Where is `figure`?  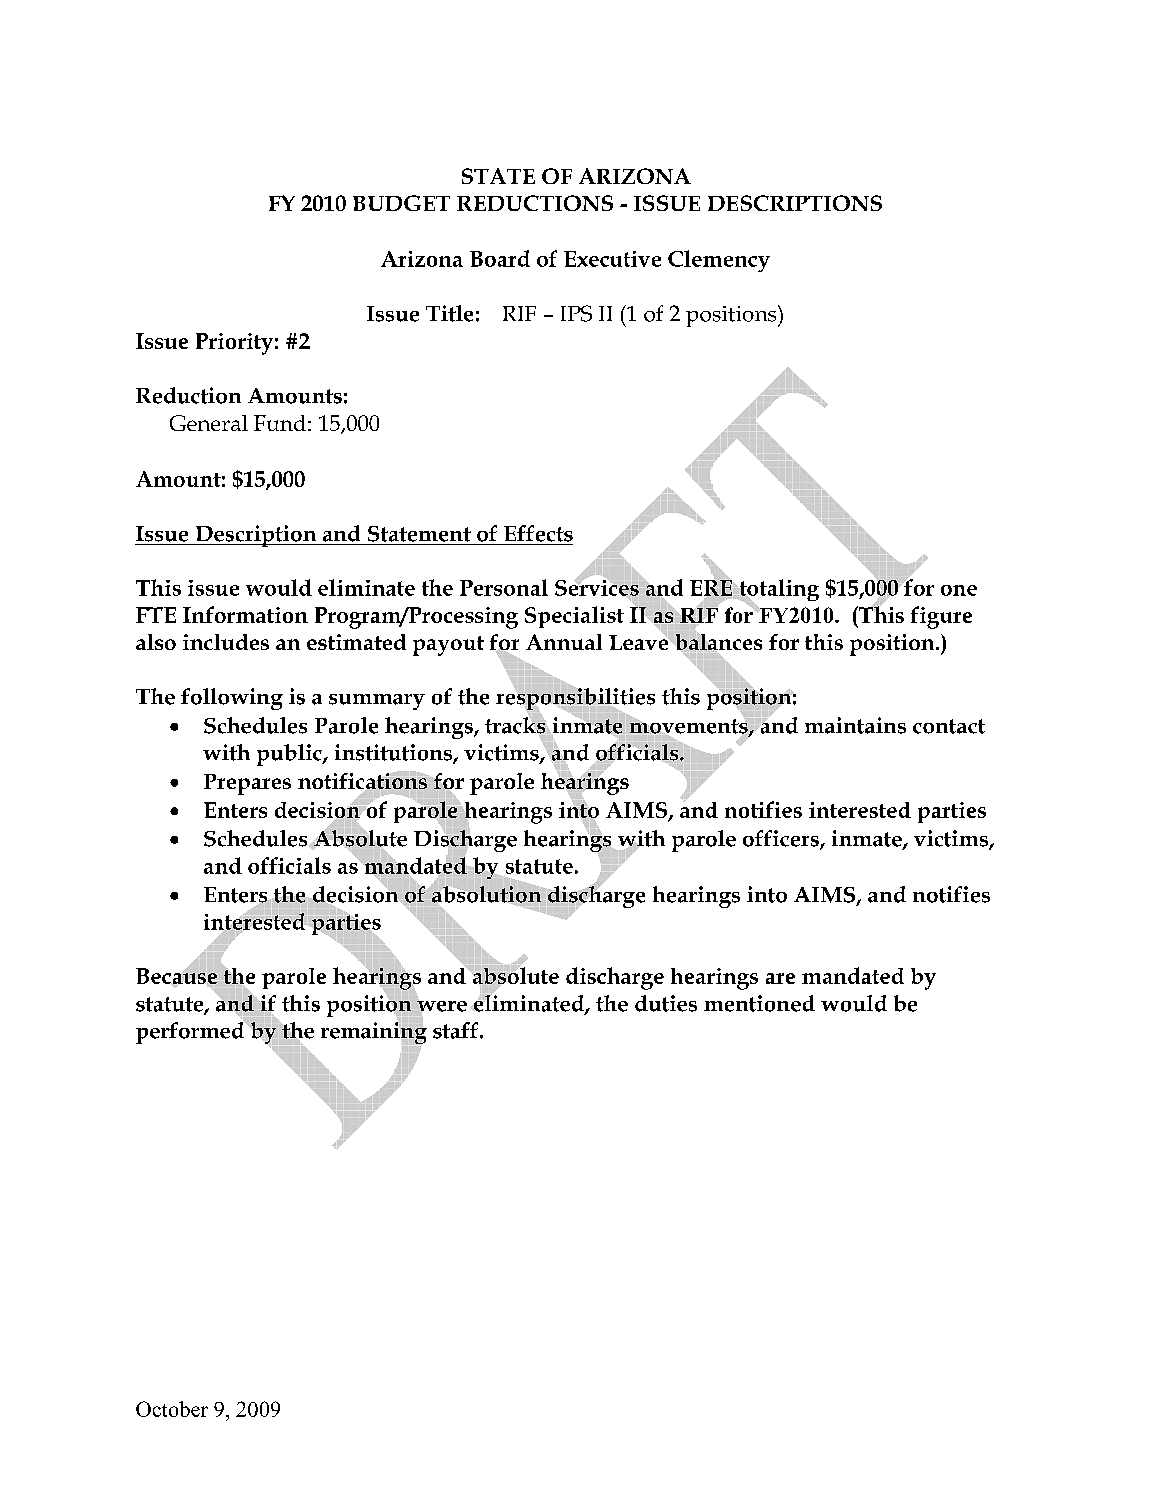 figure is located at coordinates (941, 617).
